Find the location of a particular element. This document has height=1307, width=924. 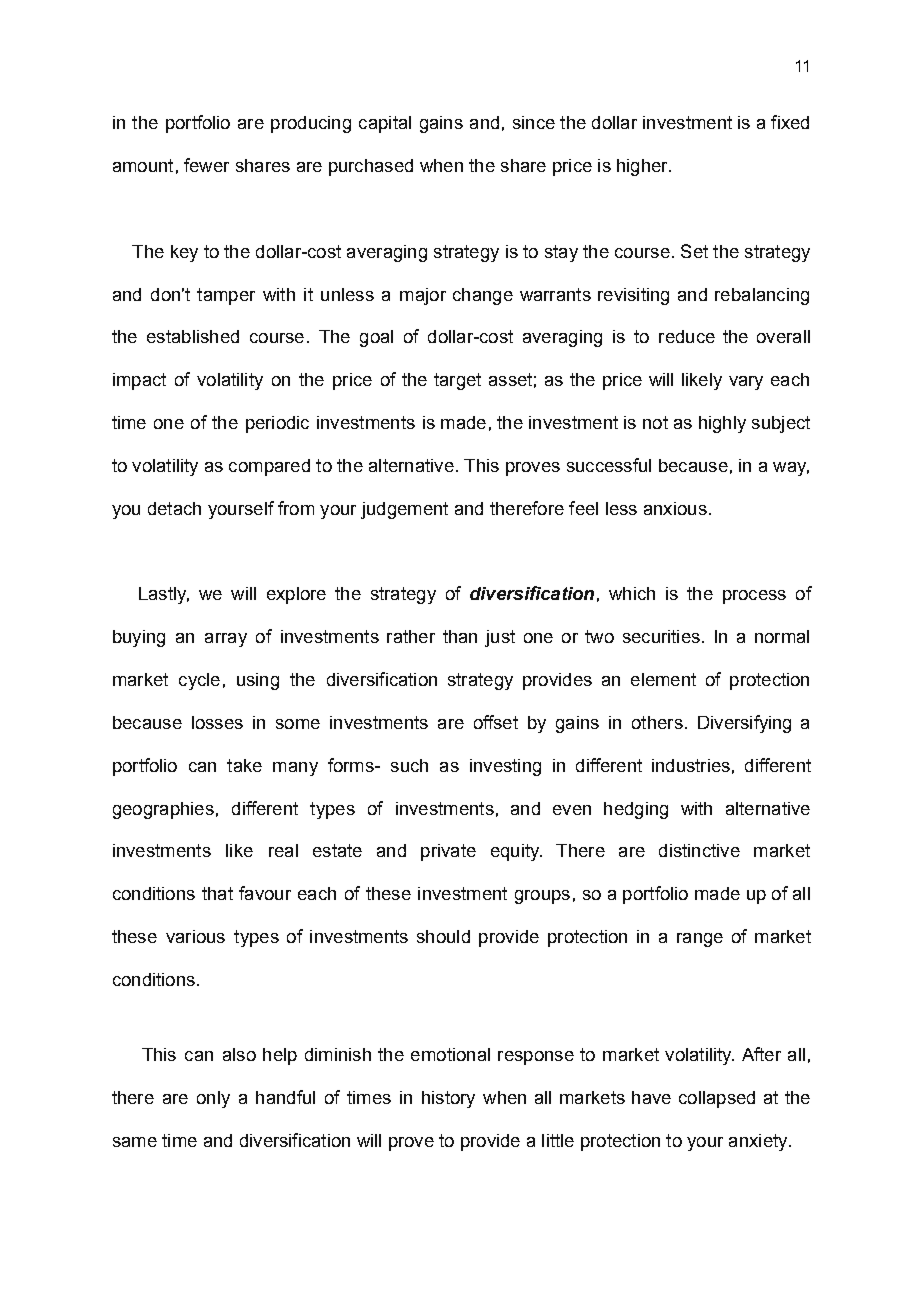

array is located at coordinates (226, 640).
